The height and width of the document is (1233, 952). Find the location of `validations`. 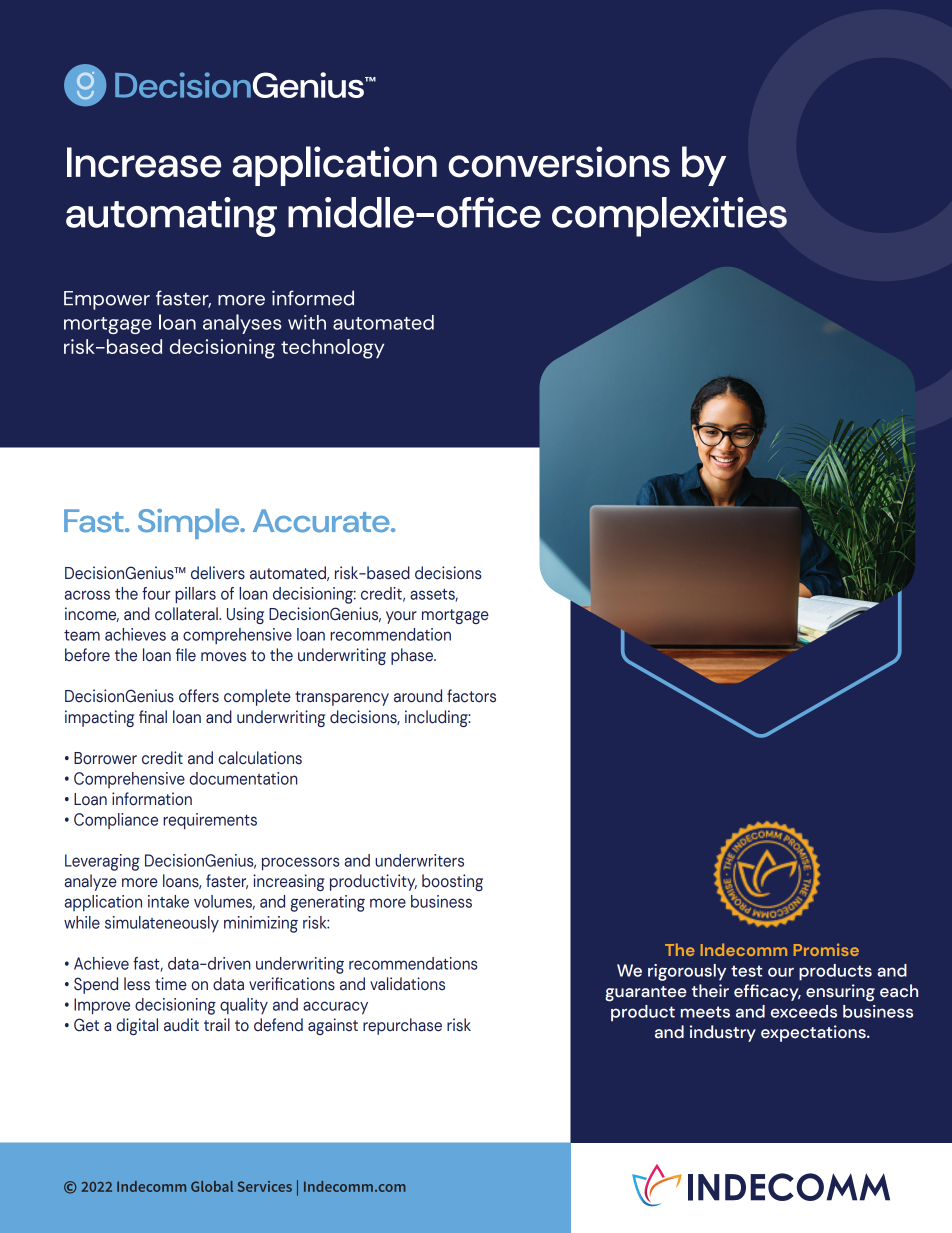

validations is located at coordinates (407, 984).
